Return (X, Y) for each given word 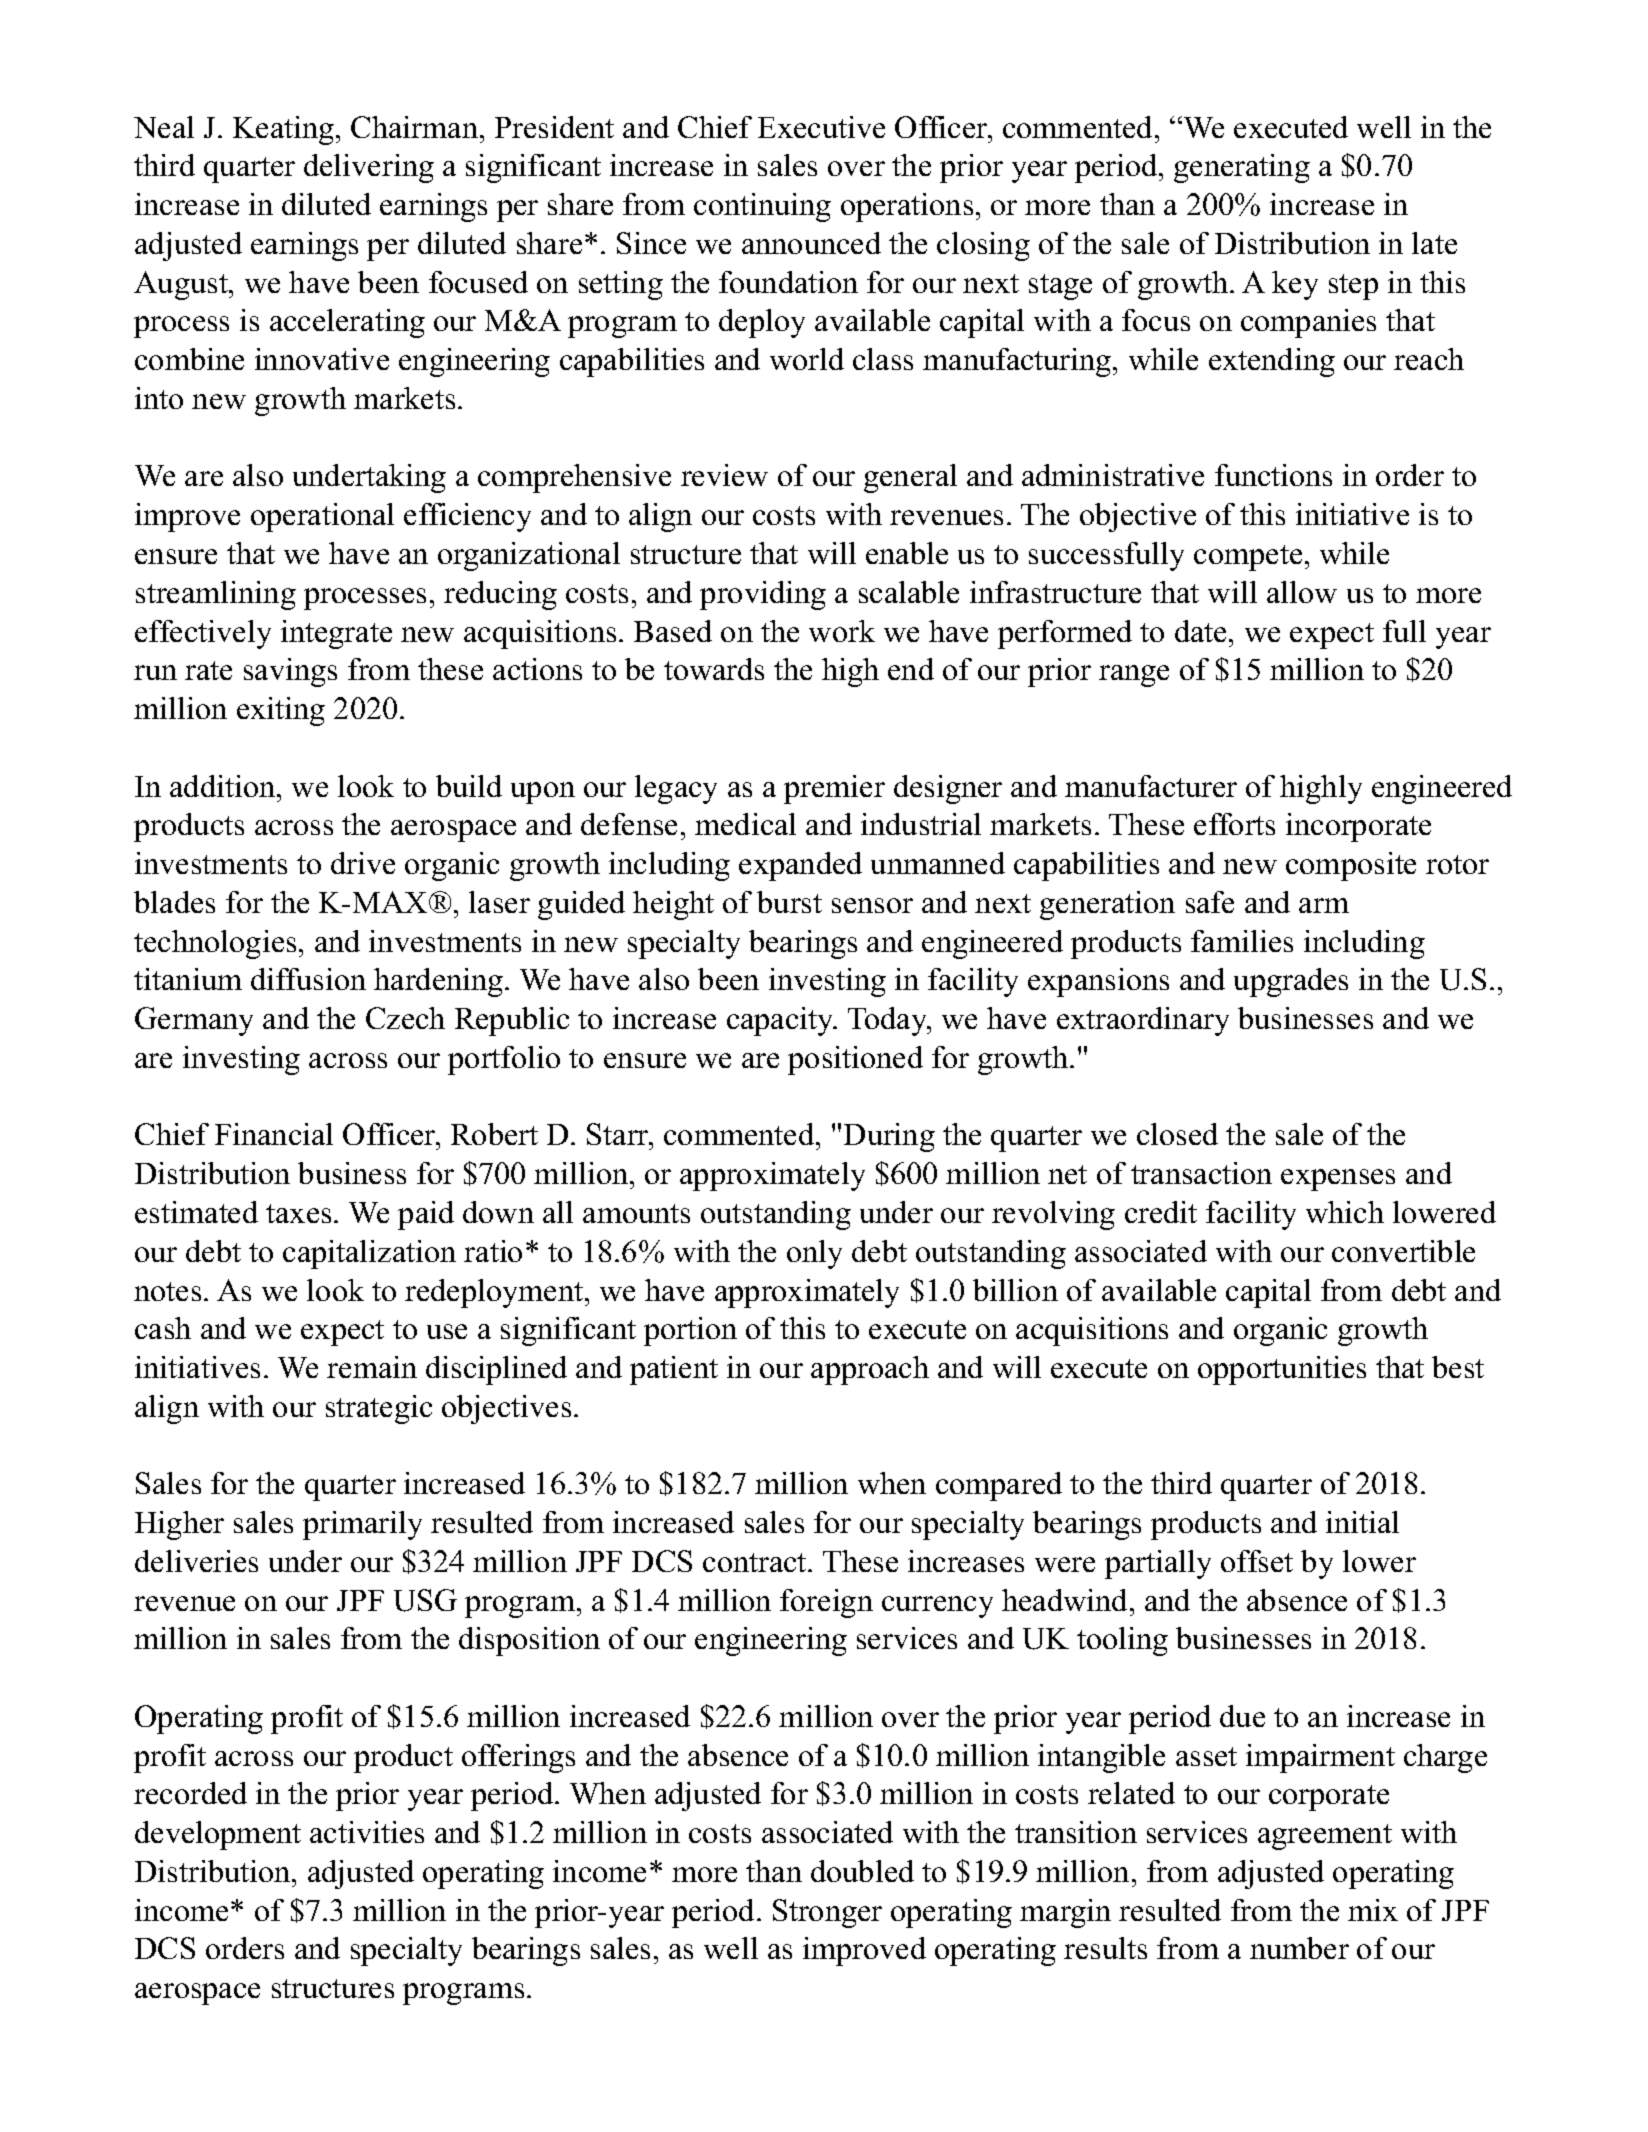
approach (870, 1370)
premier (834, 789)
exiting (281, 711)
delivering (369, 168)
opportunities (1282, 1370)
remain (372, 1367)
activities (367, 1832)
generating (1242, 168)
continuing (762, 207)
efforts (1234, 824)
